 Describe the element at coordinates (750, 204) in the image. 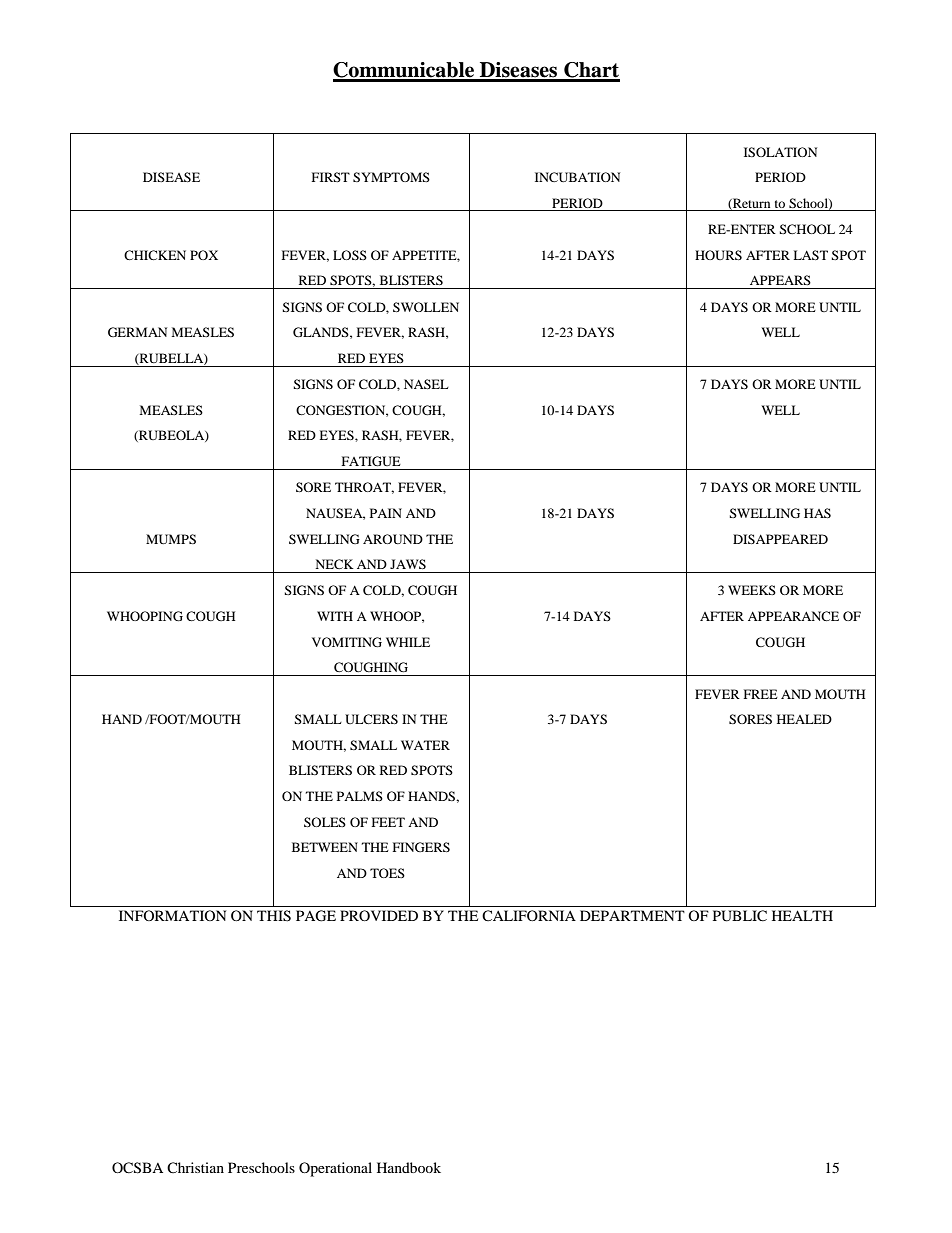

I see `Return` at that location.
